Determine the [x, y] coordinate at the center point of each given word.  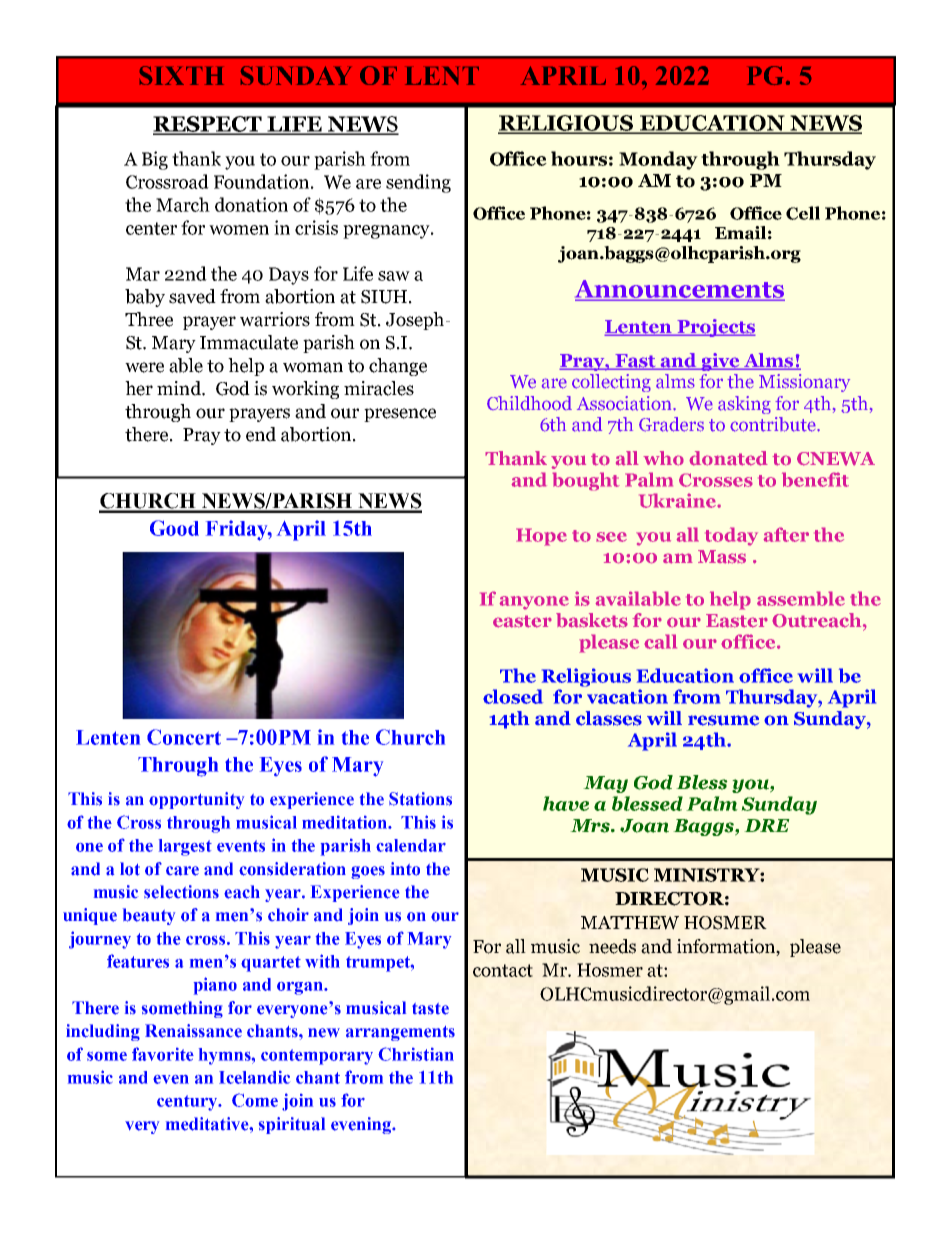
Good [174, 528]
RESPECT [208, 125]
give [720, 362]
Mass [722, 557]
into [405, 869]
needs [612, 946]
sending [418, 183]
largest [185, 847]
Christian [416, 1054]
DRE [767, 825]
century [188, 1103]
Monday [658, 160]
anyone [534, 603]
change [398, 367]
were [144, 367]
